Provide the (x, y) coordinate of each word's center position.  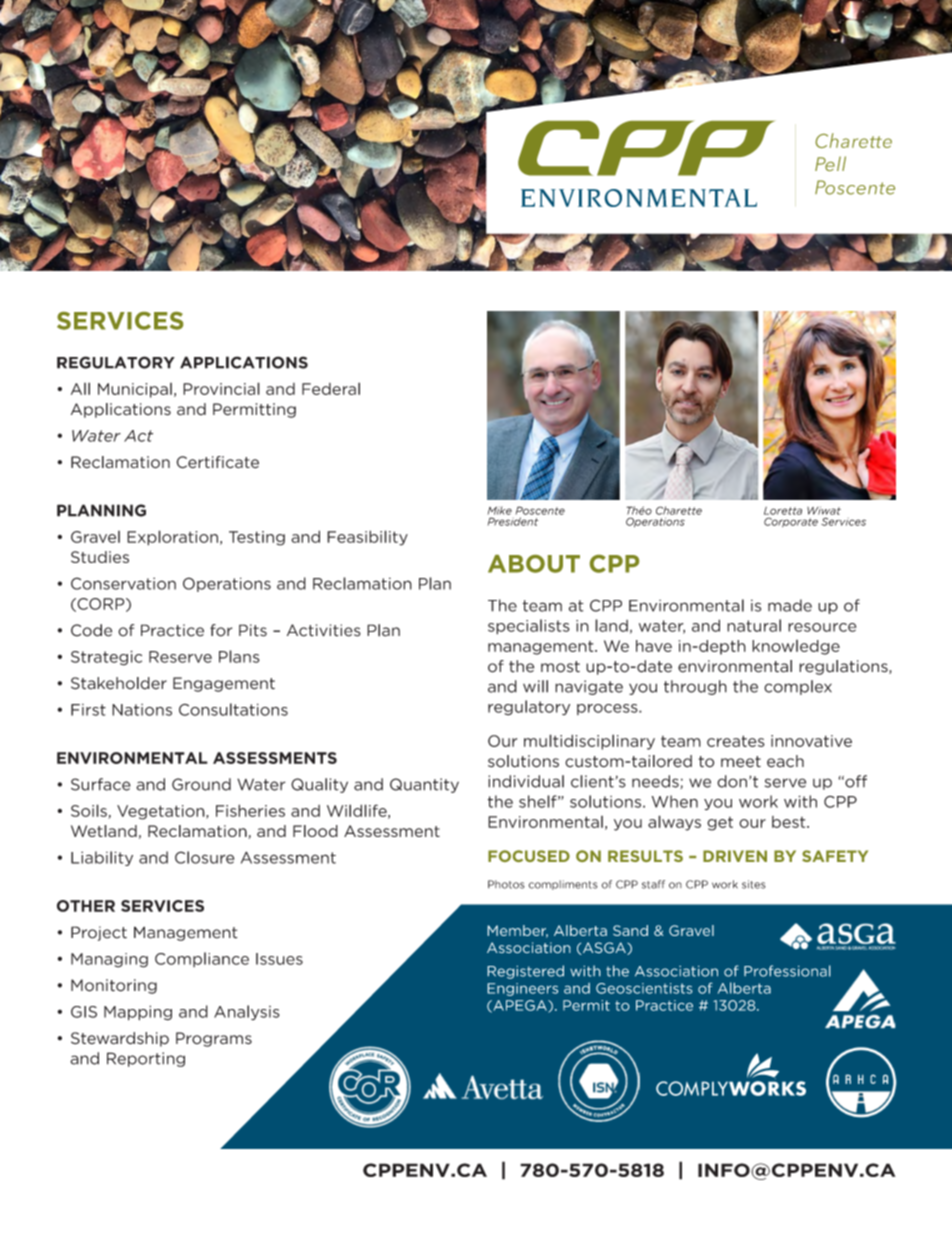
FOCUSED (529, 856)
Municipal (135, 390)
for (221, 630)
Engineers (523, 989)
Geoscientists (644, 988)
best (790, 822)
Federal (331, 388)
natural (754, 625)
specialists (529, 627)
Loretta (783, 511)
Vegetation (162, 812)
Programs (214, 1039)
